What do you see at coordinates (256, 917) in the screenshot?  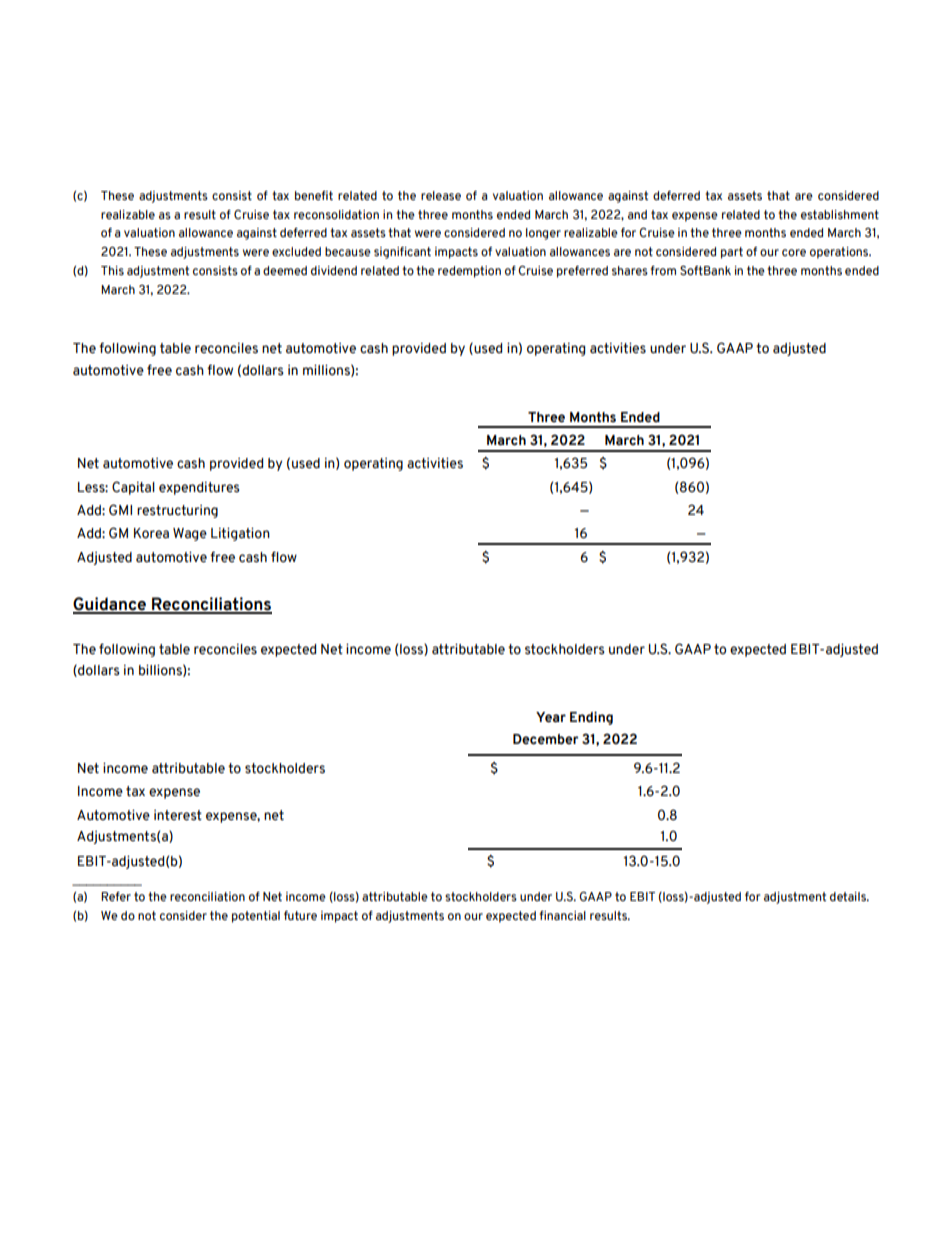 I see `potential` at bounding box center [256, 917].
